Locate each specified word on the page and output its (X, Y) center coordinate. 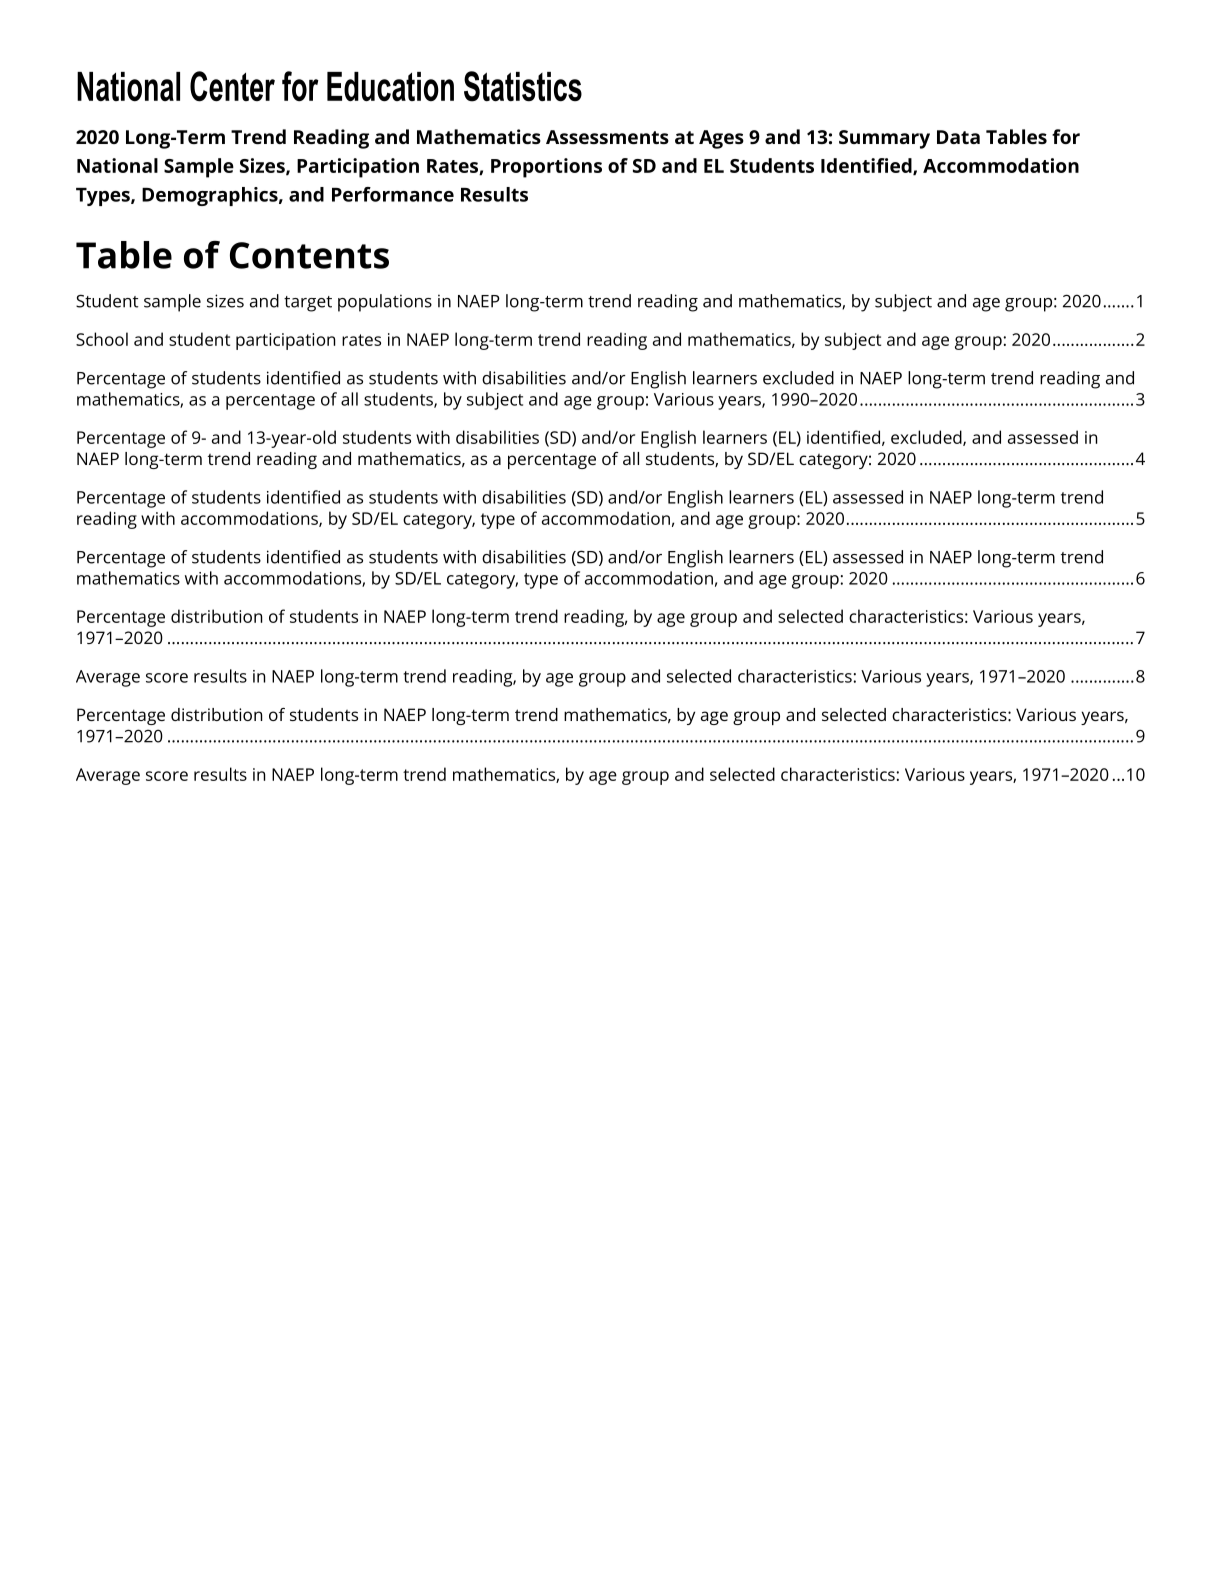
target (308, 304)
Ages (721, 139)
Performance (393, 194)
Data (958, 137)
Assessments (607, 137)
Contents (309, 255)
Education (390, 87)
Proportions (546, 168)
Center (232, 86)
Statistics (523, 86)
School (102, 339)
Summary (884, 139)
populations (385, 303)
